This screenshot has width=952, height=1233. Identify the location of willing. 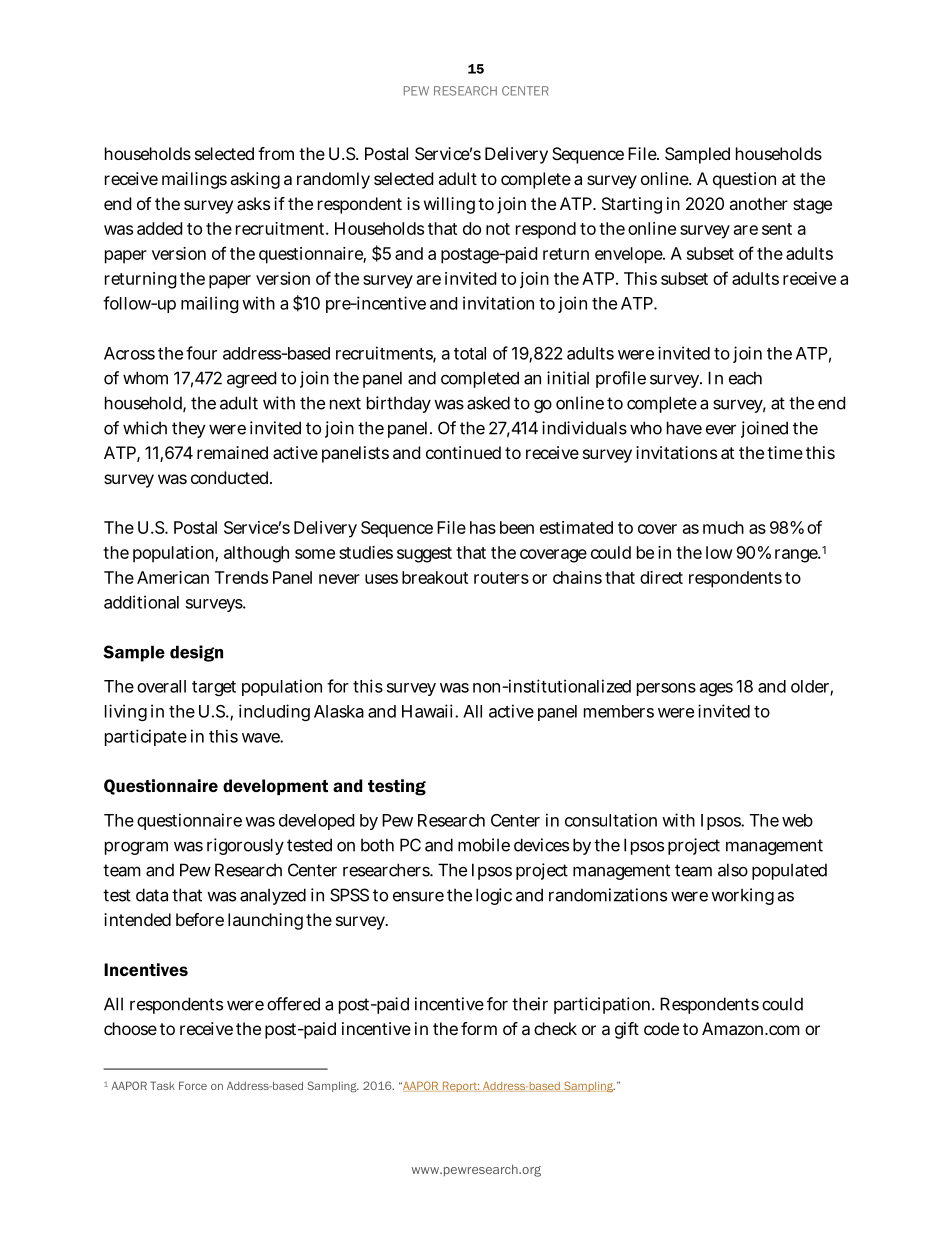
(449, 205).
